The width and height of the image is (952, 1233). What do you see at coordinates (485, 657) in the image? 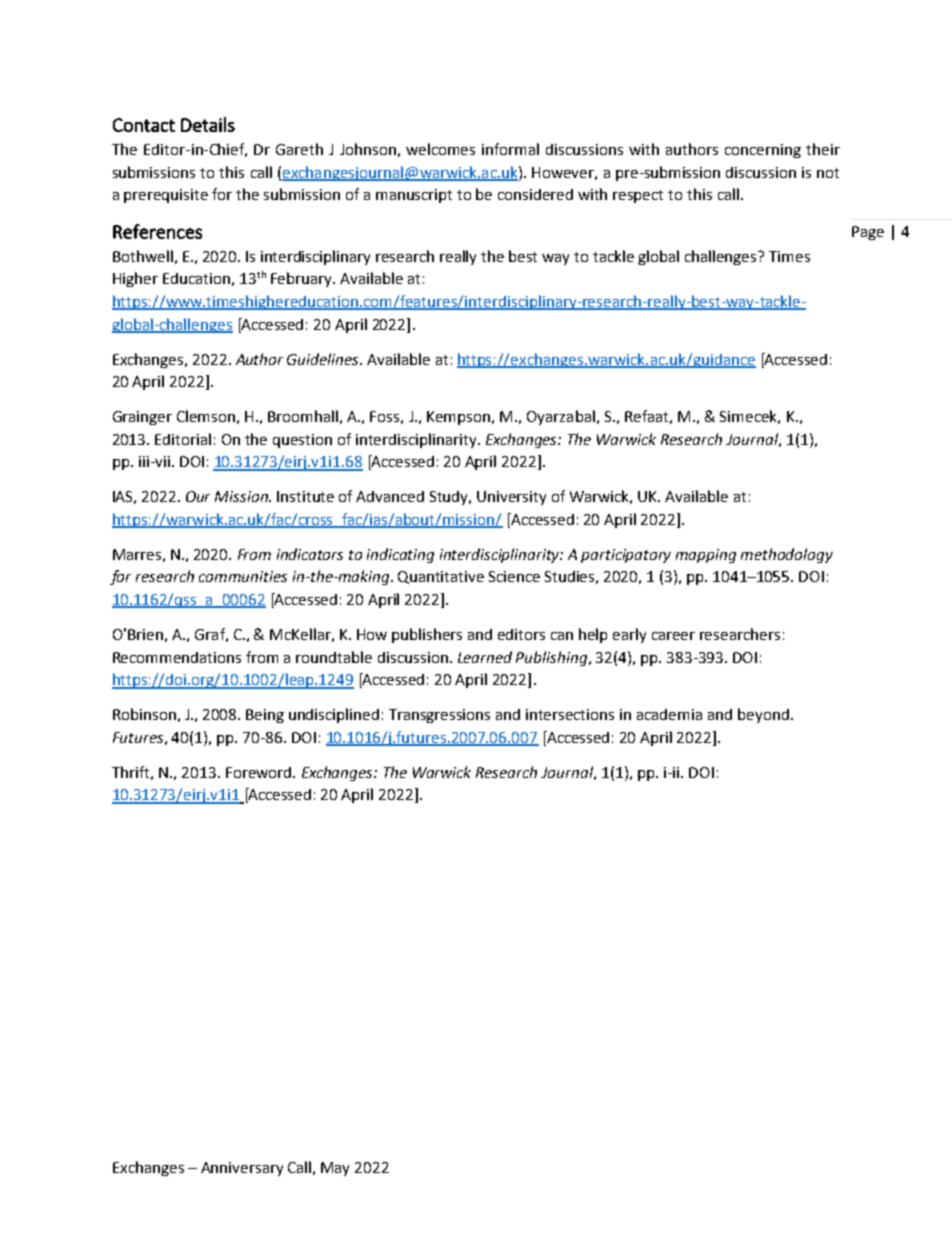
I see `Learned` at bounding box center [485, 657].
